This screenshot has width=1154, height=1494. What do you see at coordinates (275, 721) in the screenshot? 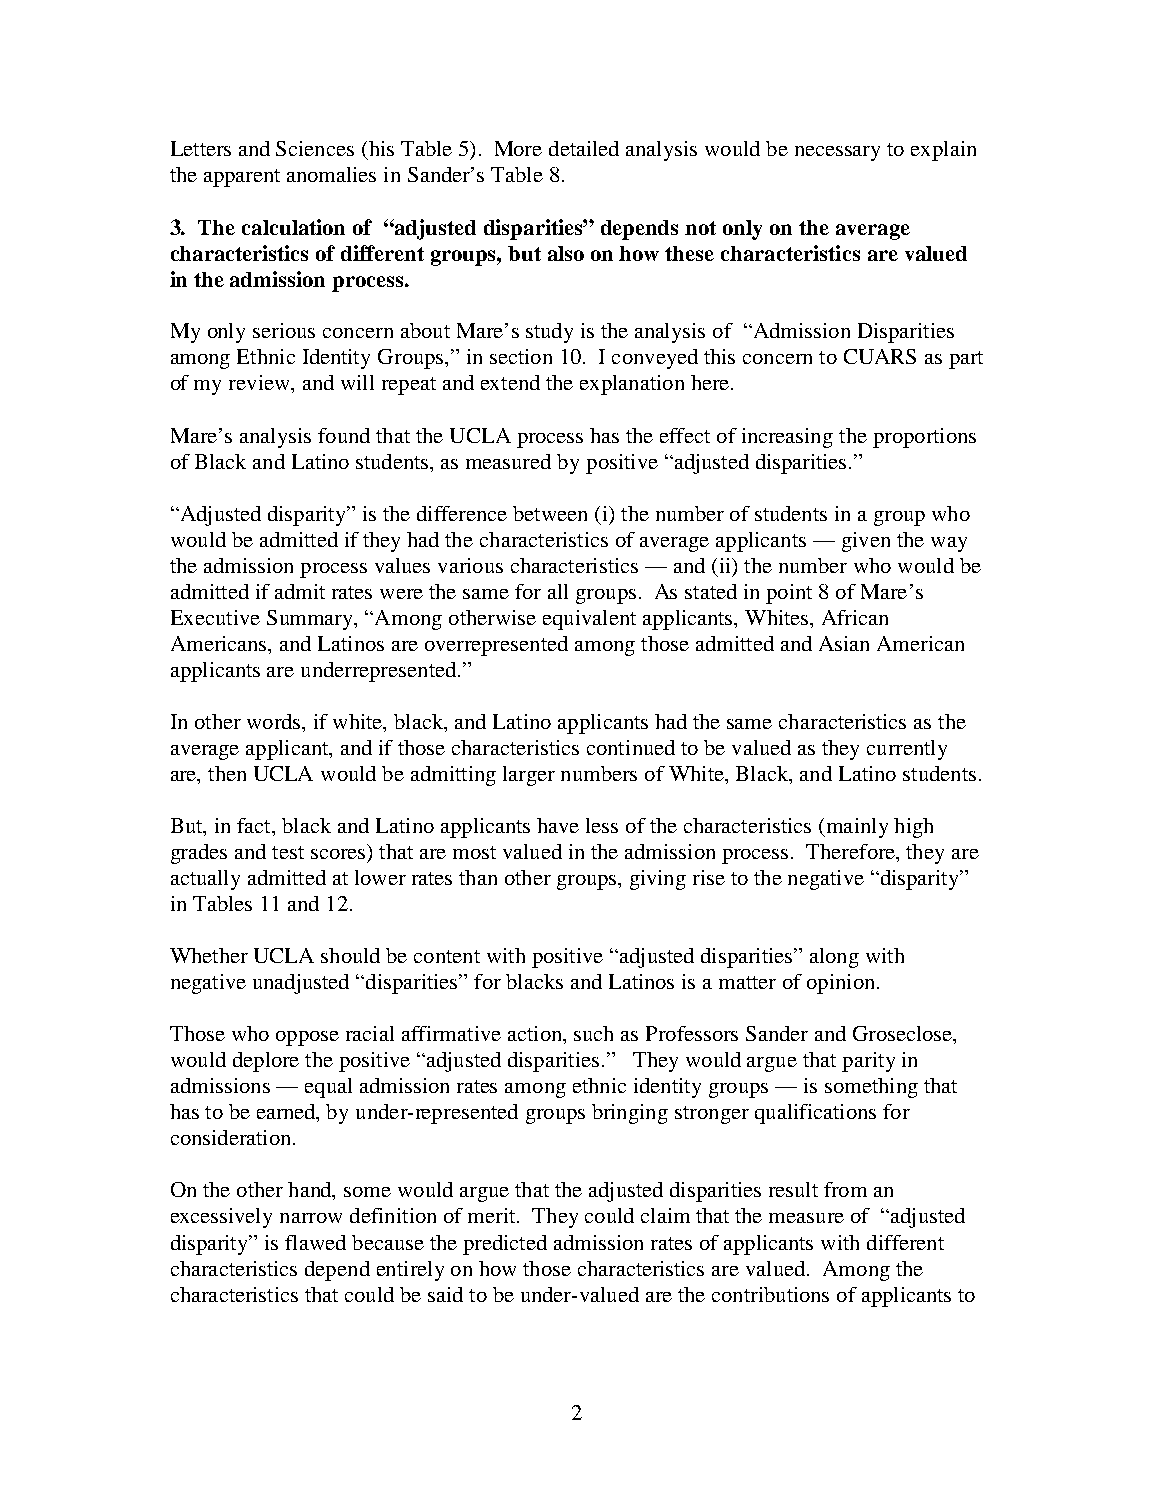
I see `words` at bounding box center [275, 721].
